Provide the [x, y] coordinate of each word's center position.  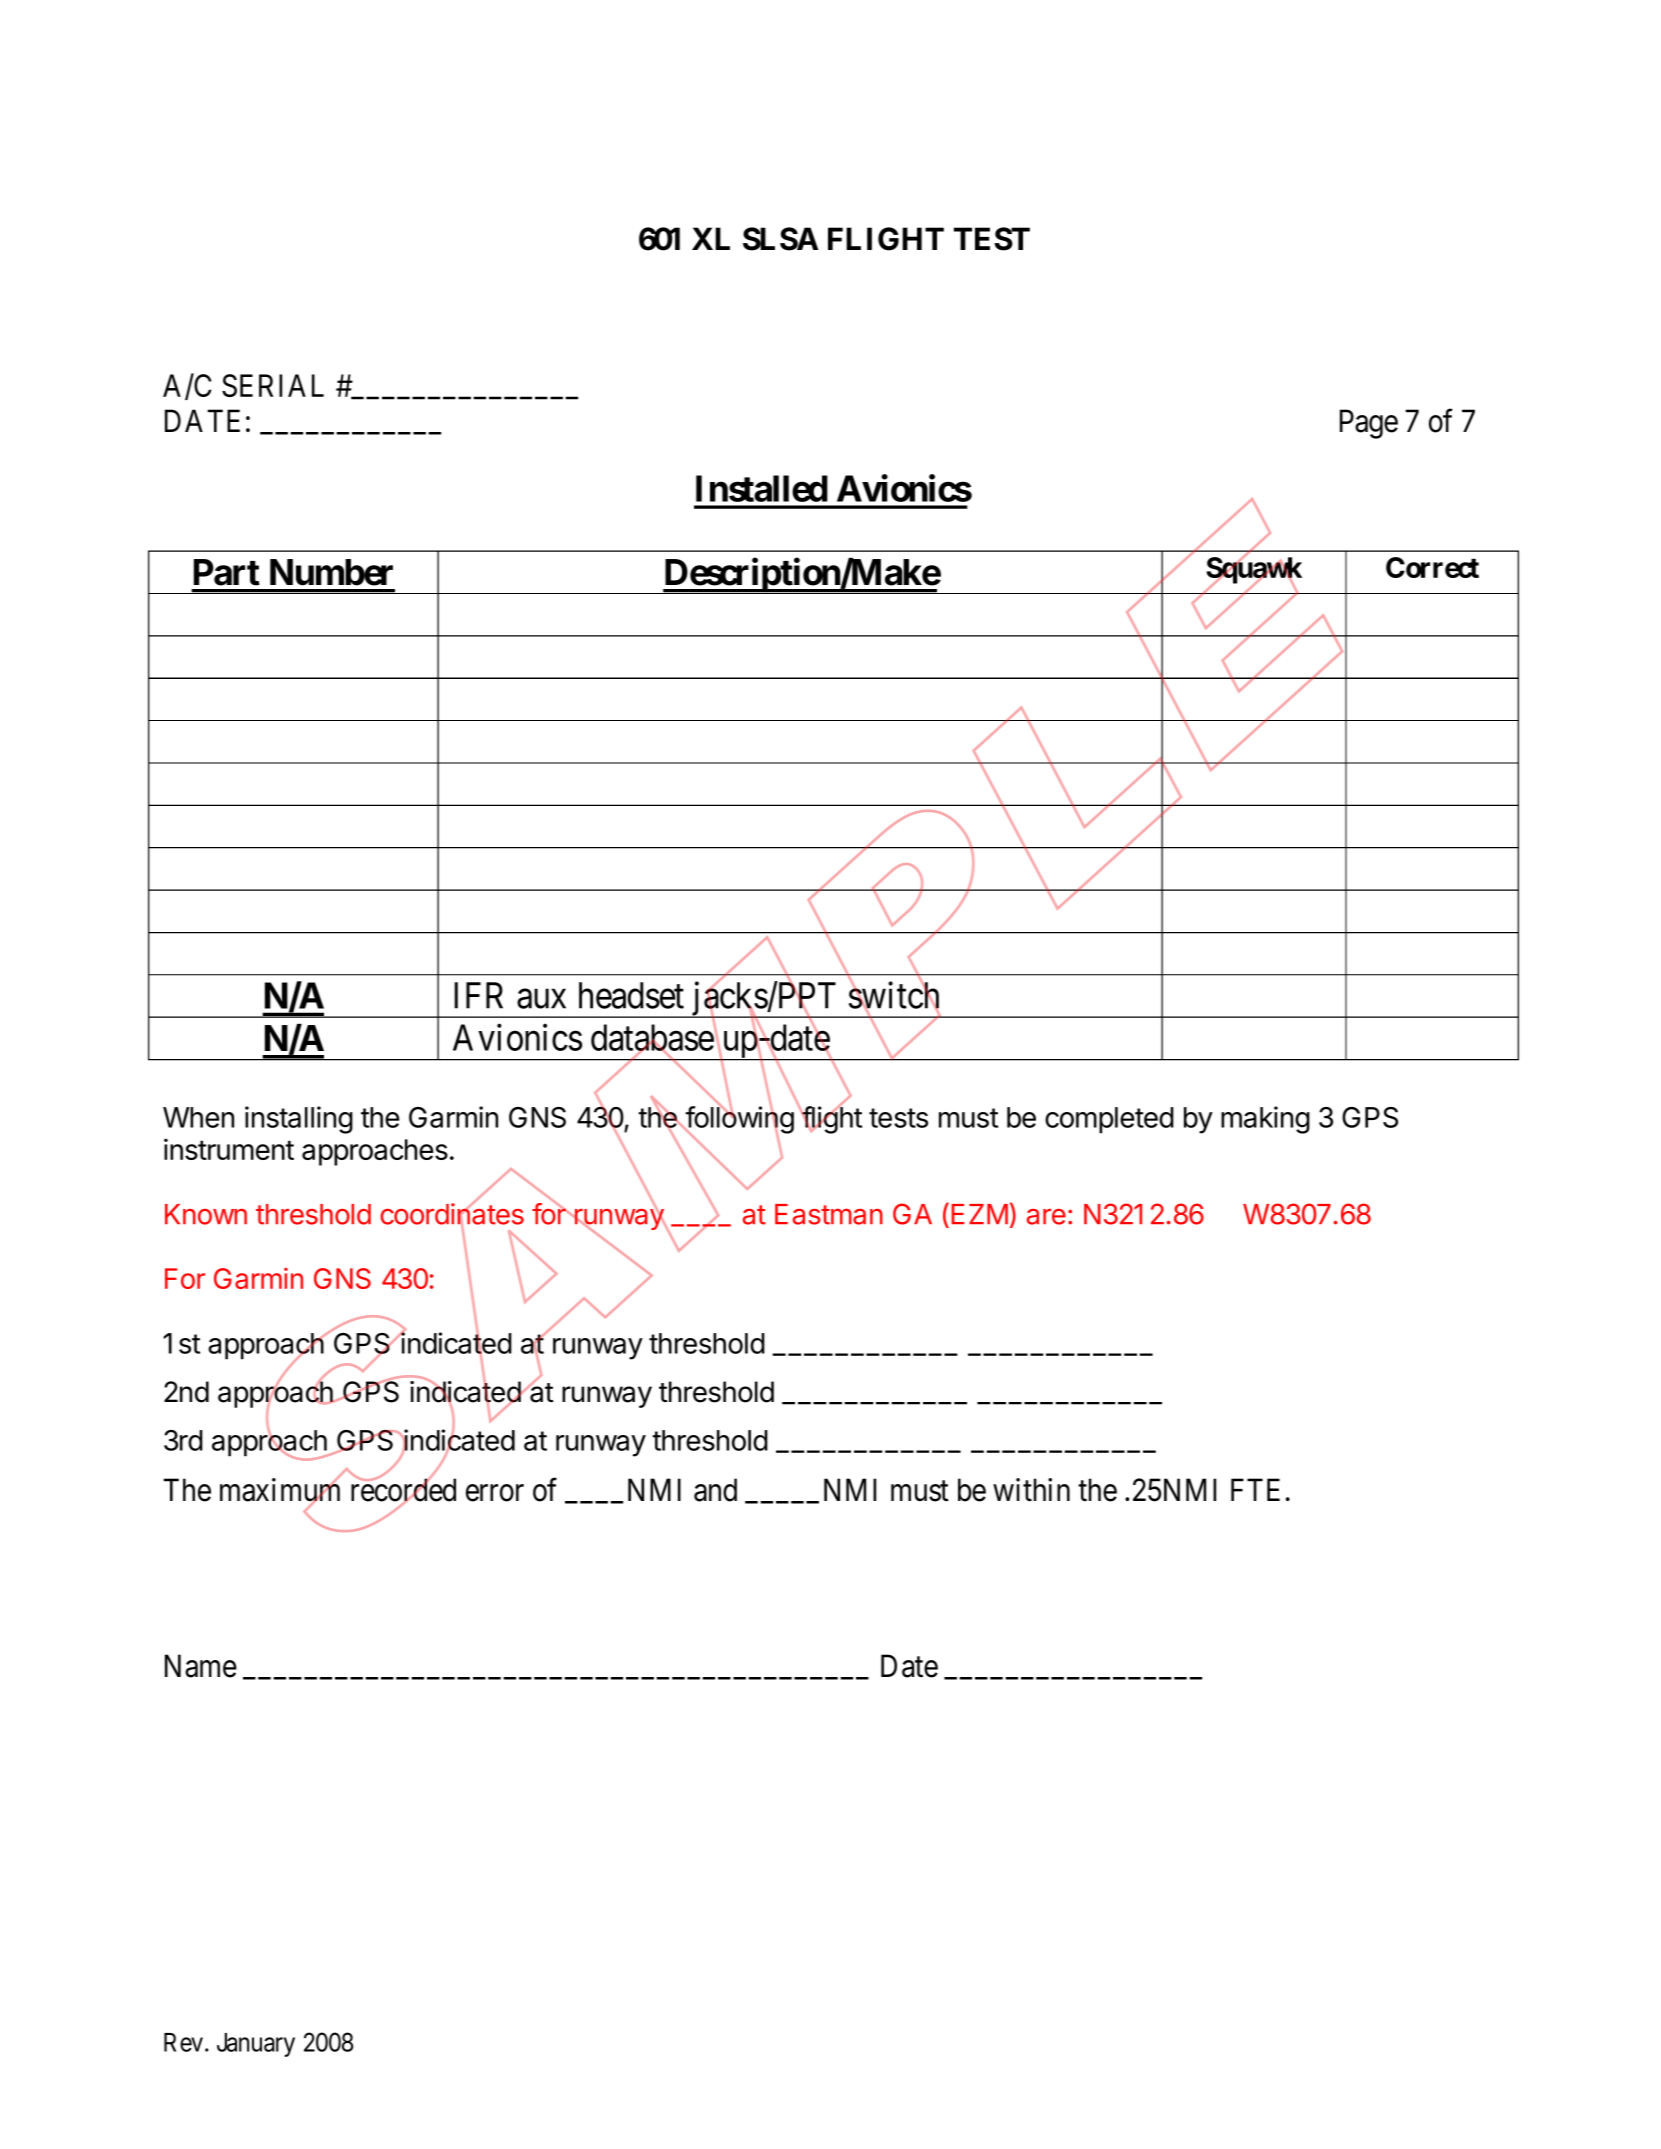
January [256, 2045]
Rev [185, 2042]
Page [1369, 424]
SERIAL [273, 385]
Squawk [1254, 571]
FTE [1255, 1489]
